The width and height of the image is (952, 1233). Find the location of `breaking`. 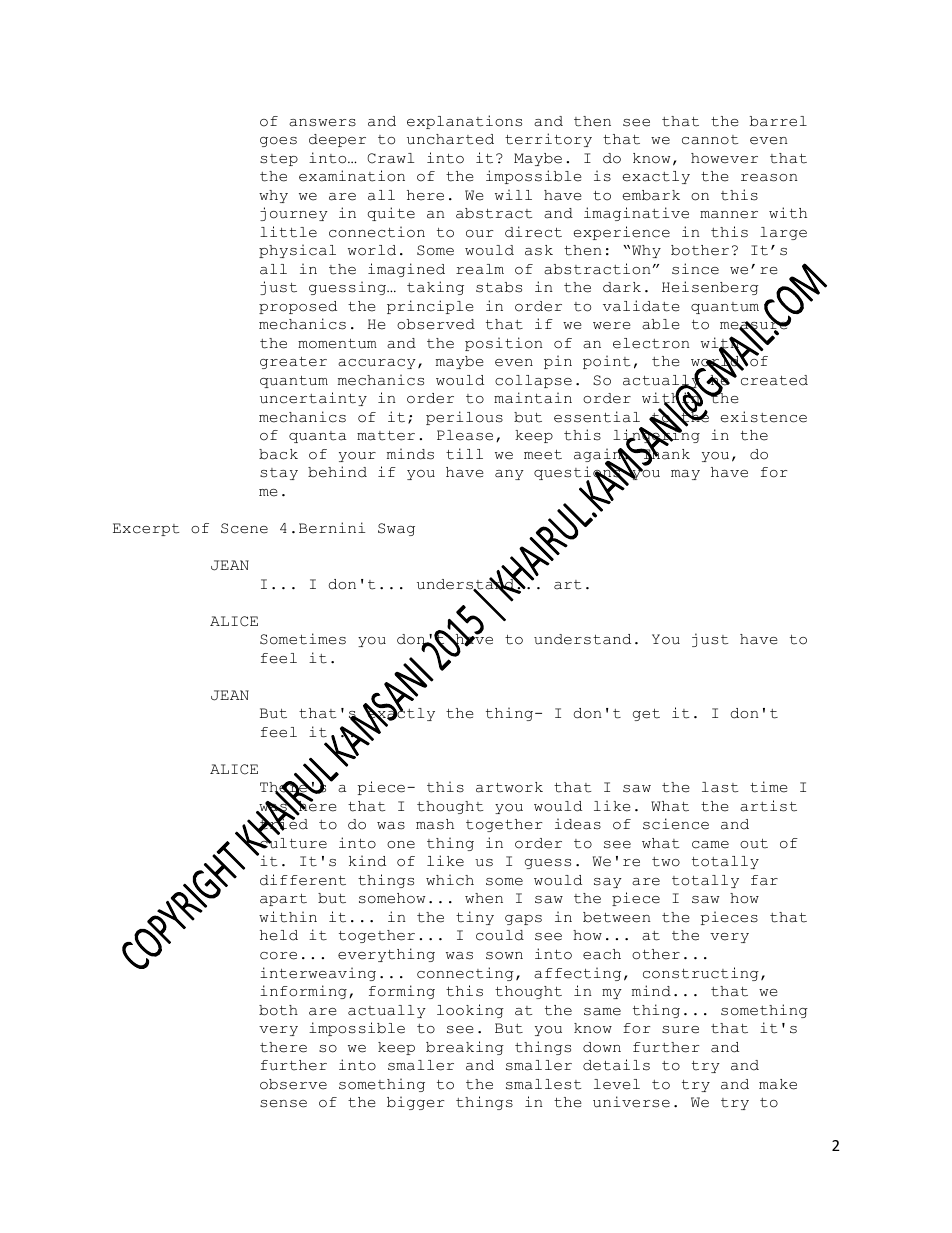

breaking is located at coordinates (465, 1048).
